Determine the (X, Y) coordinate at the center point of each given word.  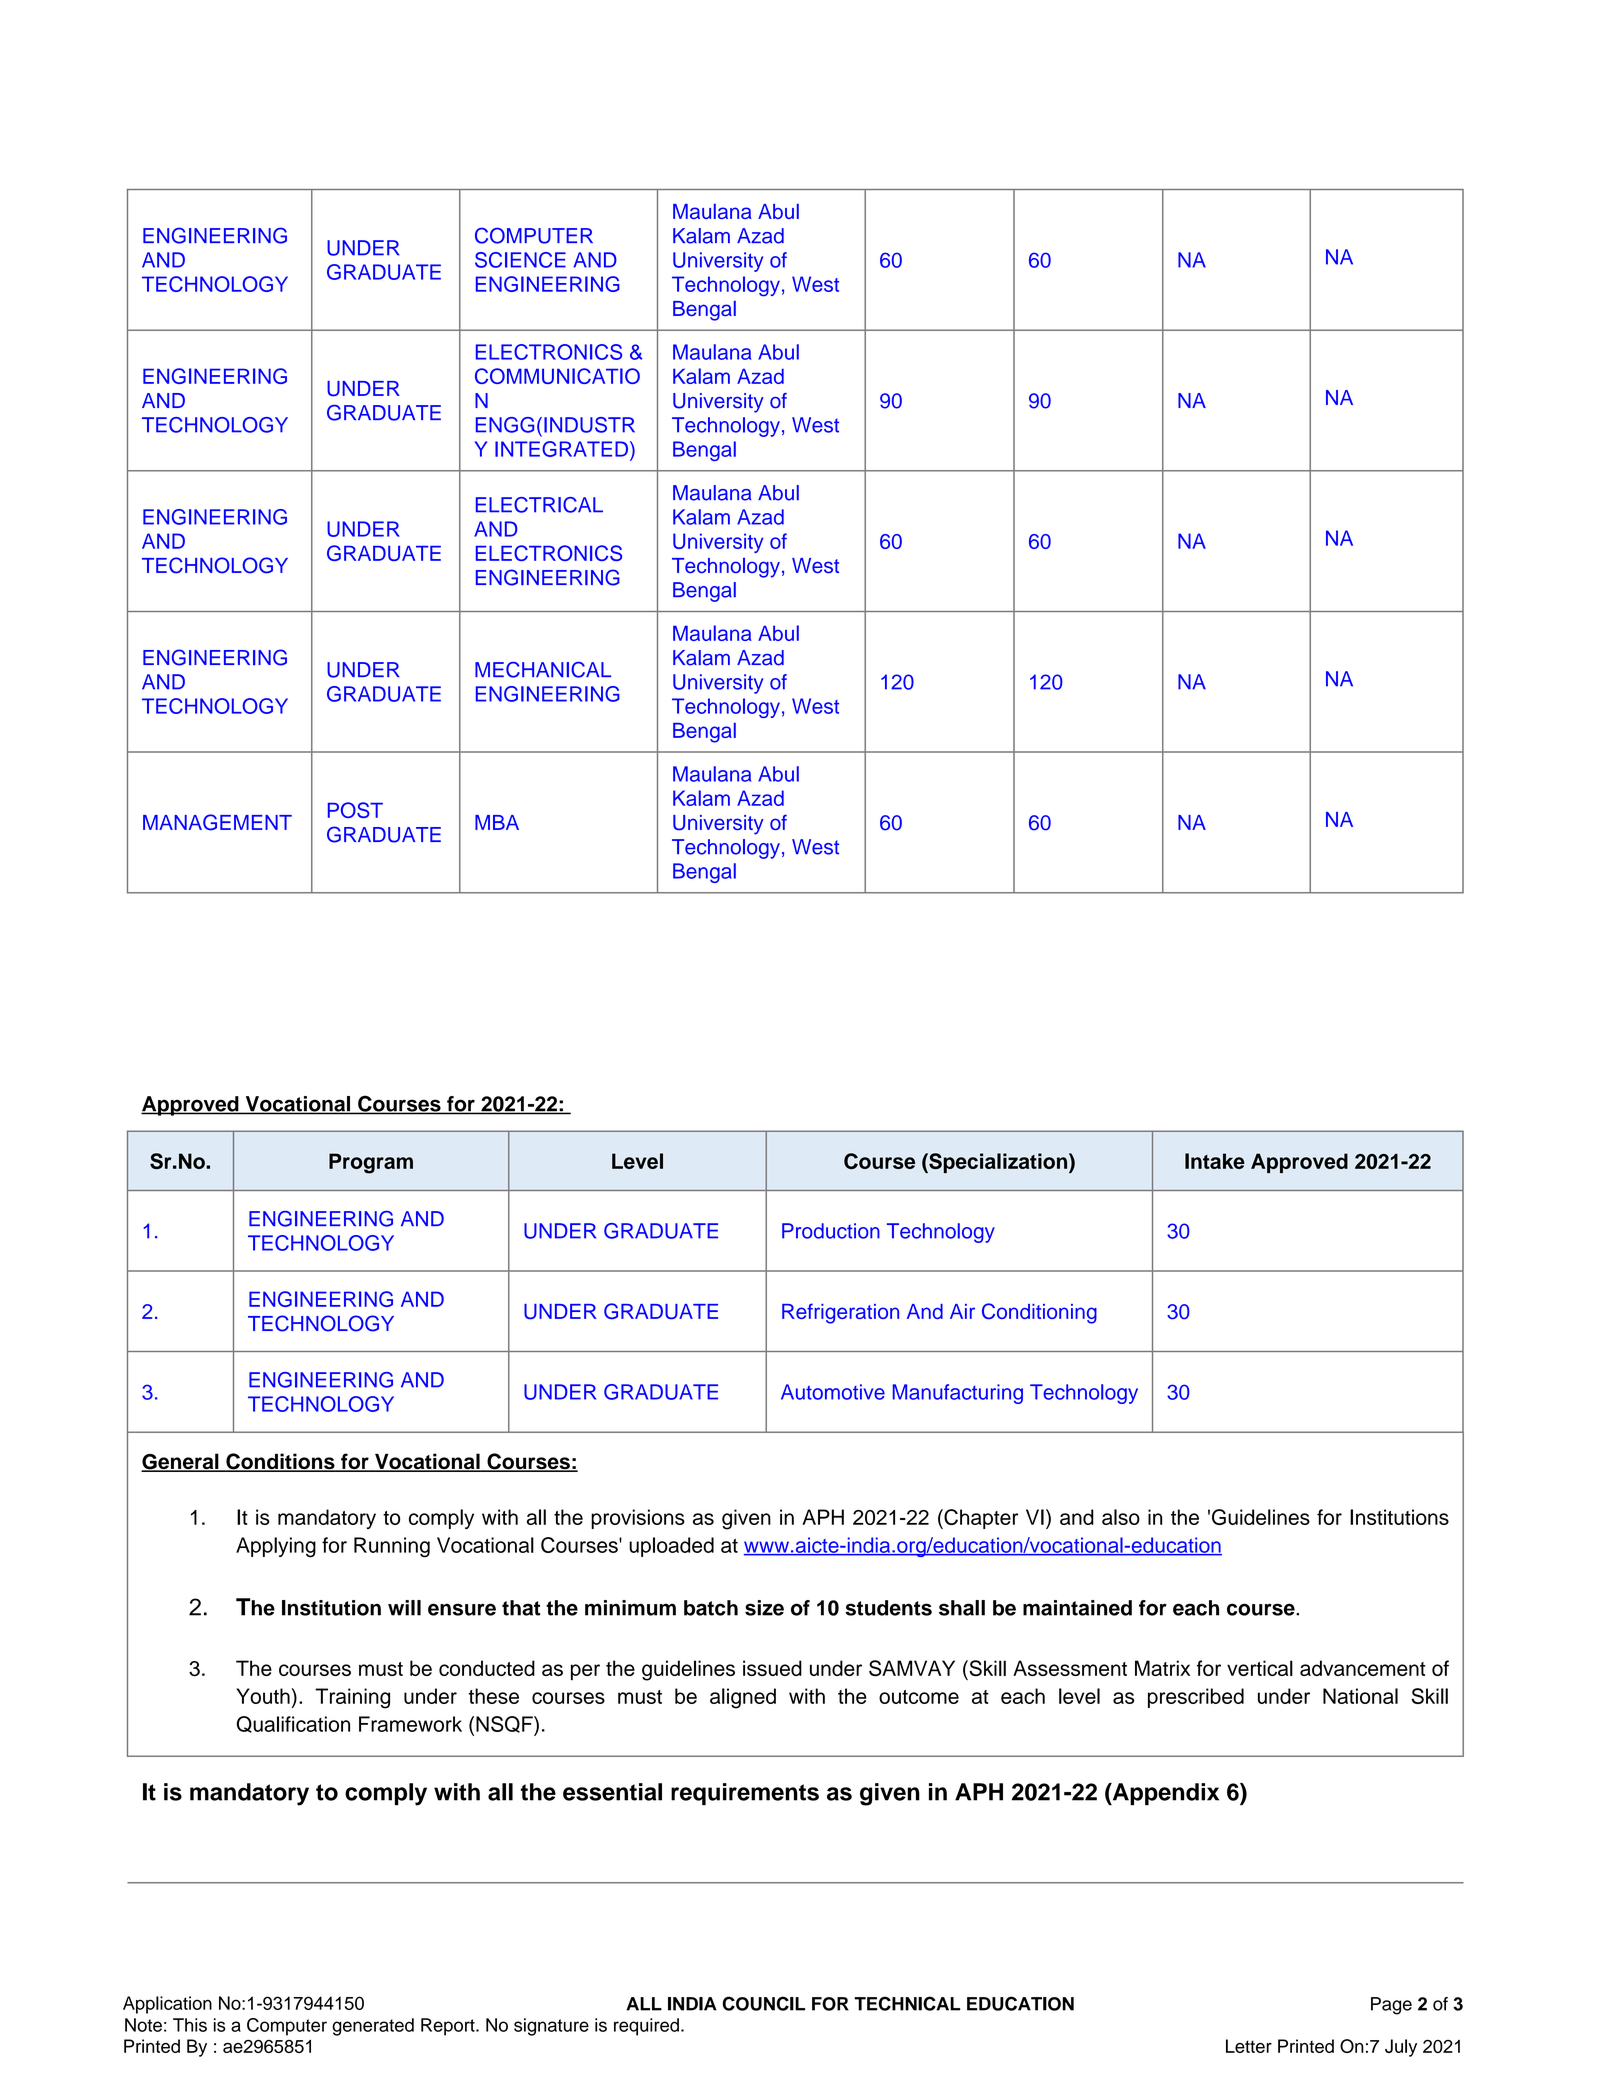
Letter (1249, 2046)
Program (371, 1163)
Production (831, 1231)
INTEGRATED (561, 449)
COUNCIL (763, 2003)
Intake (1215, 1161)
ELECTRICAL (539, 505)
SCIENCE (520, 260)
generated (373, 2027)
